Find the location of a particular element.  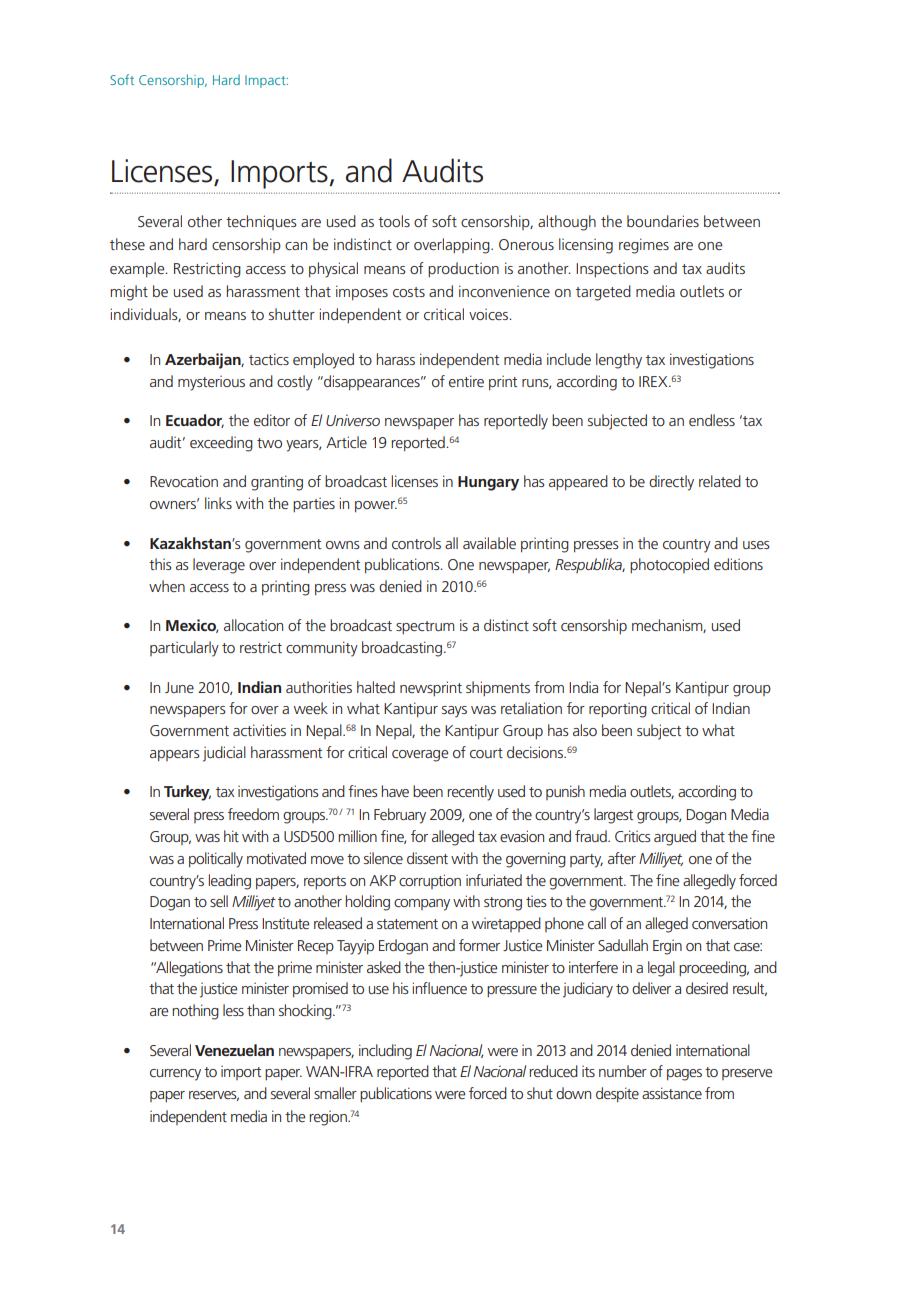

reporting is located at coordinates (618, 710).
